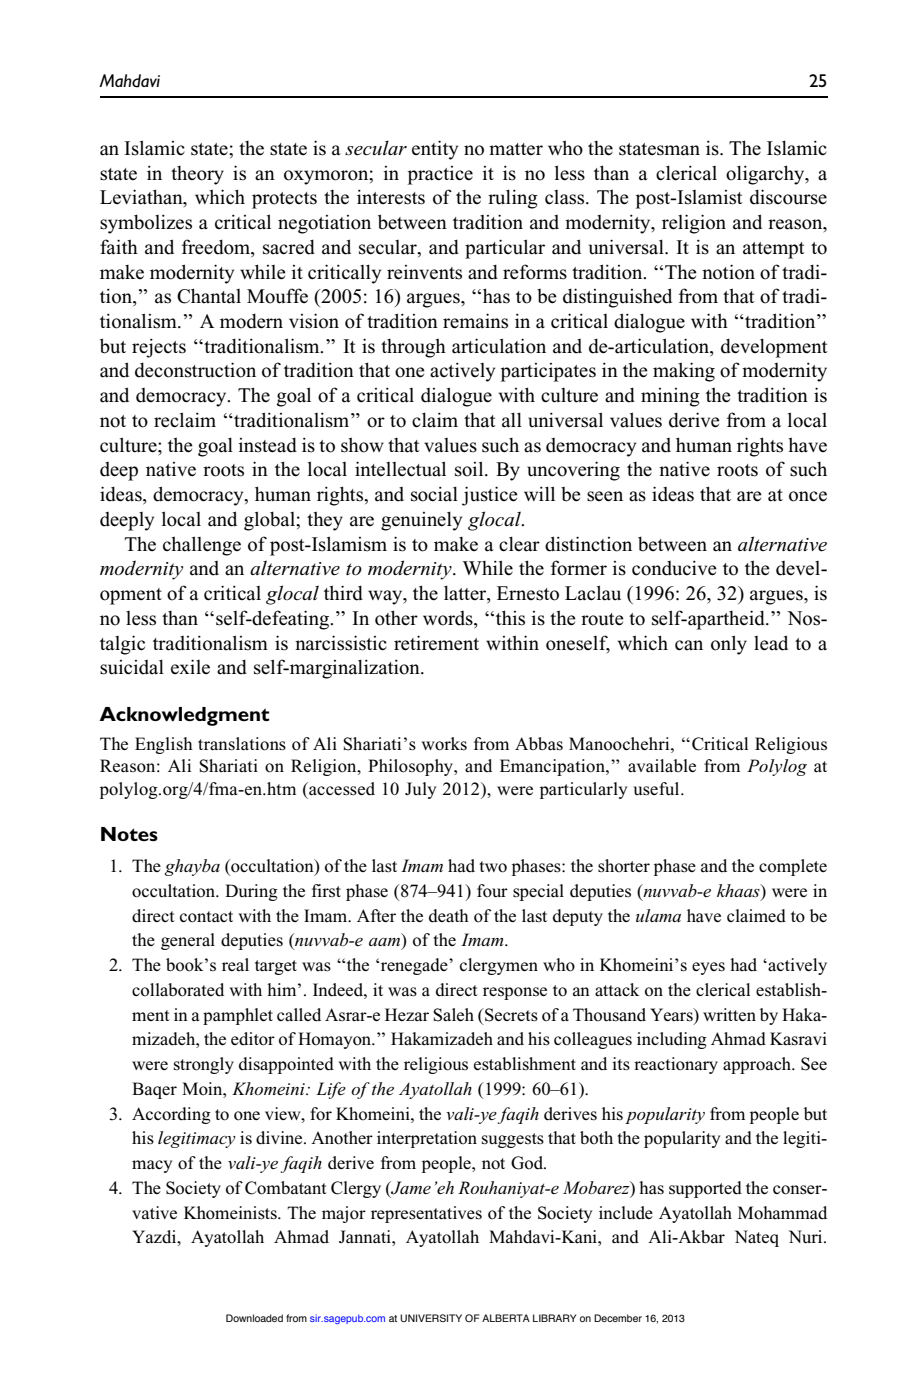 The width and height of the document is (913, 1378). What do you see at coordinates (440, 175) in the document?
I see `practice` at bounding box center [440, 175].
